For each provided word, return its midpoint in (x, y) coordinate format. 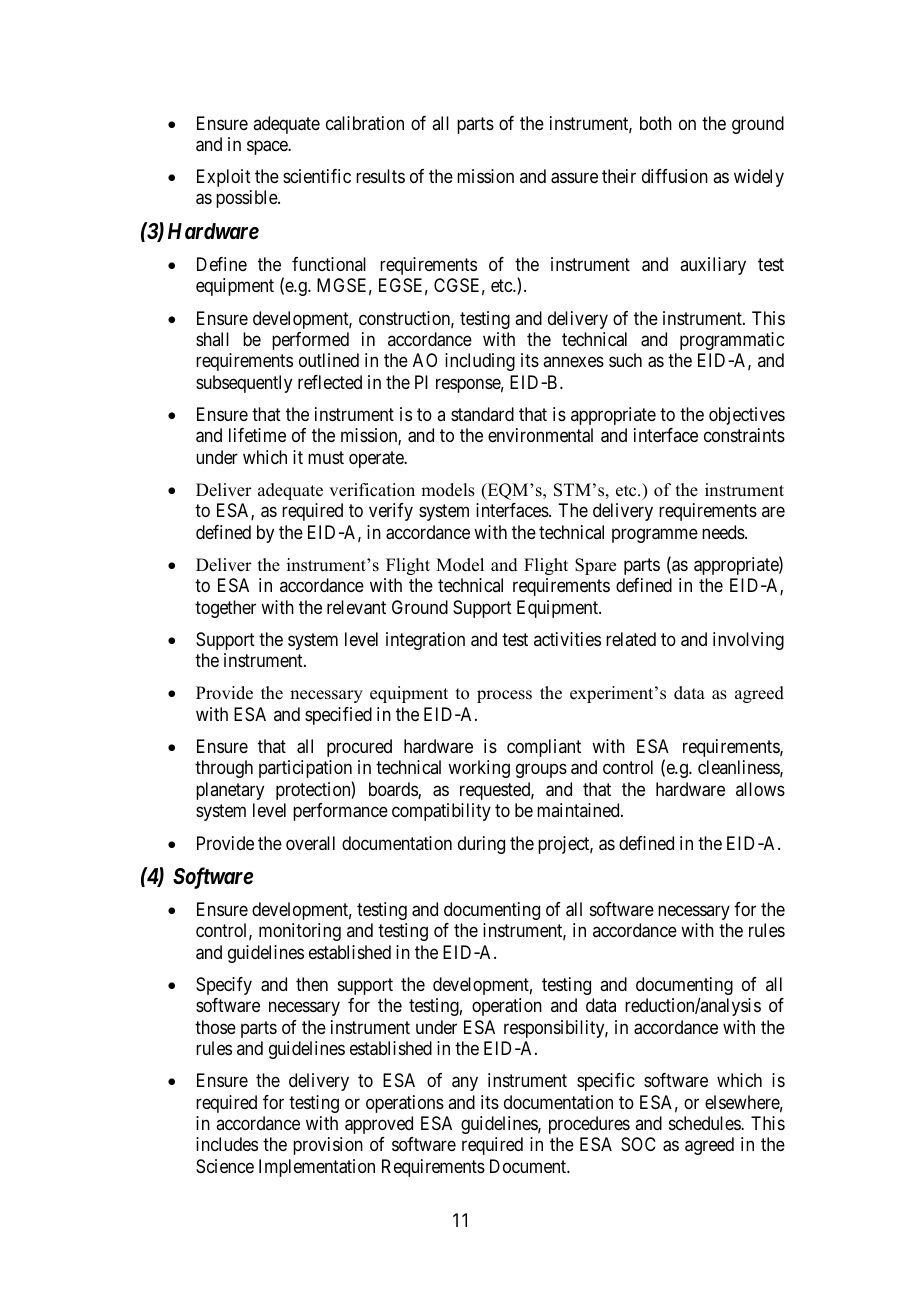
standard (482, 414)
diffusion (675, 176)
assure (574, 178)
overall (310, 843)
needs (724, 532)
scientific (317, 176)
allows (760, 789)
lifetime (257, 435)
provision (328, 1146)
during (481, 845)
